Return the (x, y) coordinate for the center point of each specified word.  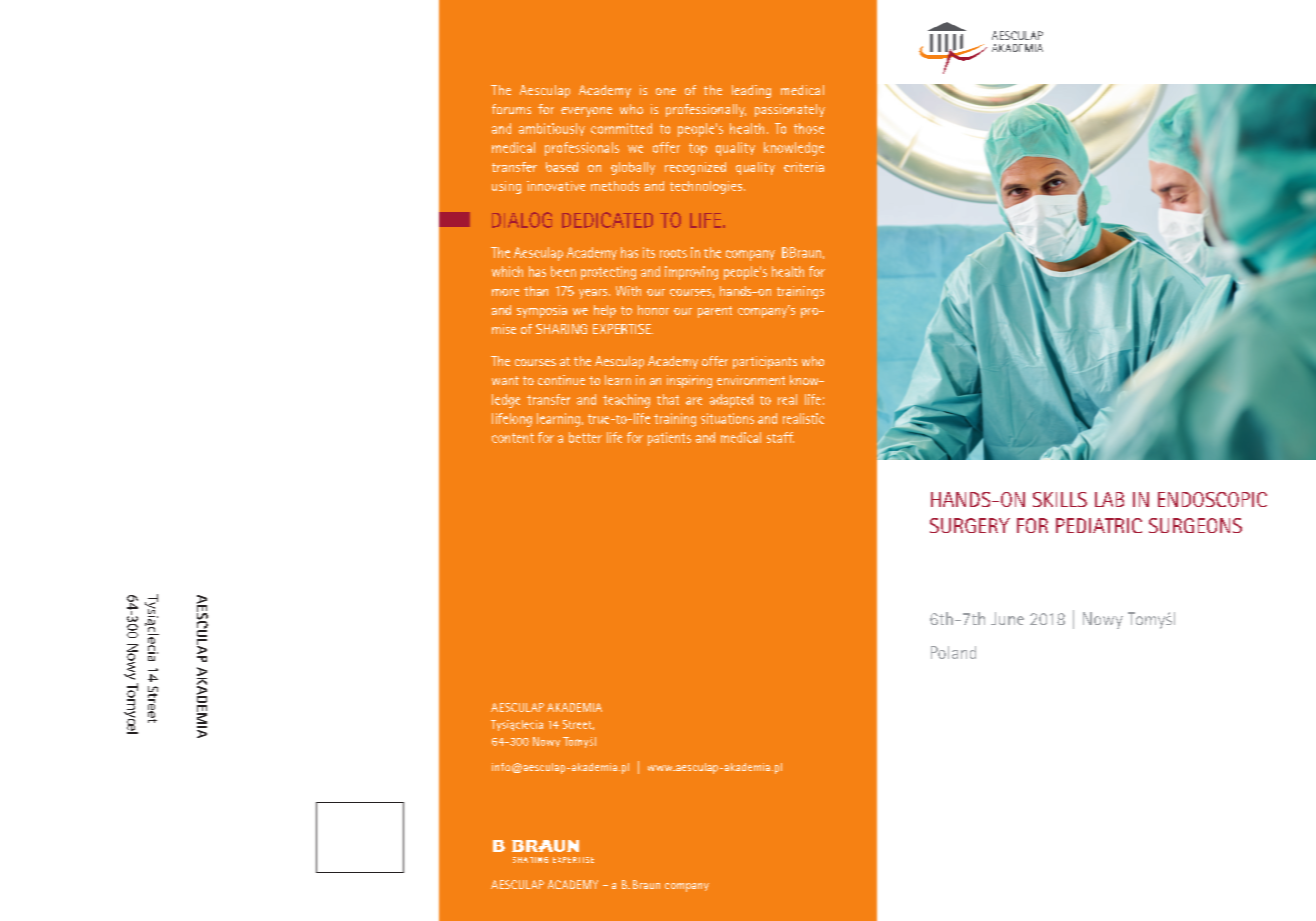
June (1007, 618)
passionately (790, 110)
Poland (953, 652)
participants (765, 362)
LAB (1109, 499)
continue (561, 380)
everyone (586, 112)
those (809, 128)
